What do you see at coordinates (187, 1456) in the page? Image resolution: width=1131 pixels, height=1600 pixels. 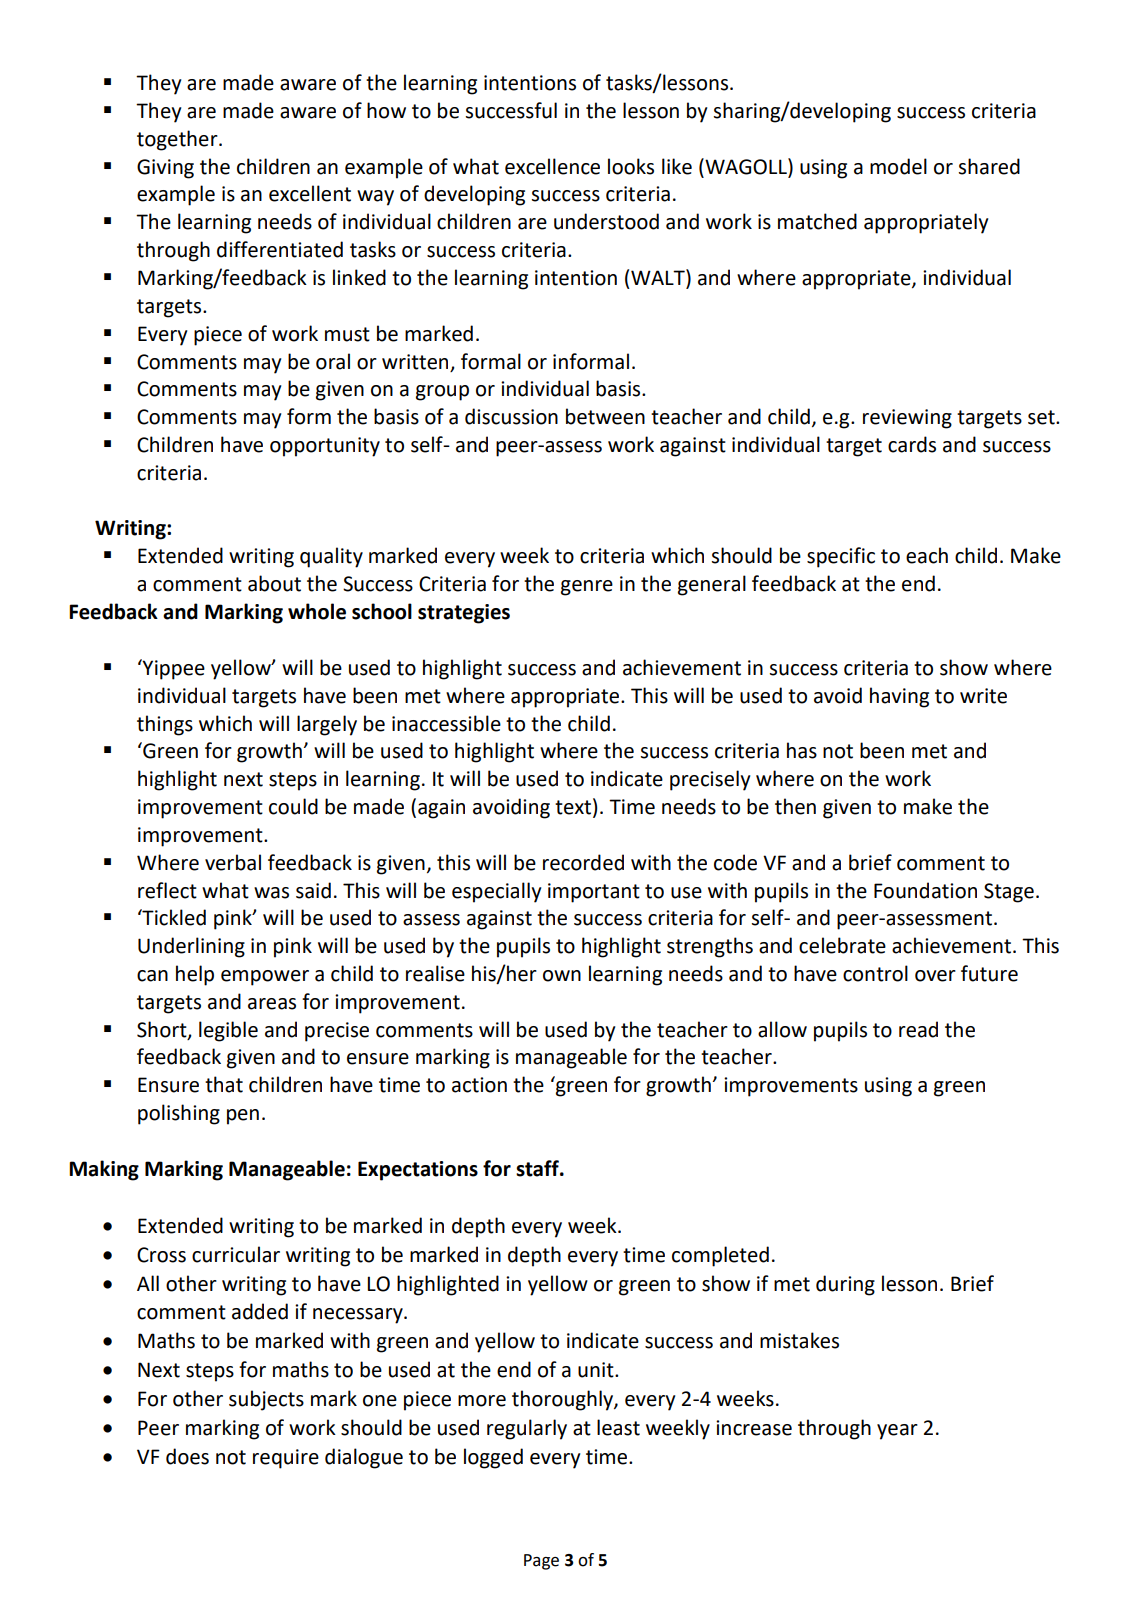 I see `does` at bounding box center [187, 1456].
